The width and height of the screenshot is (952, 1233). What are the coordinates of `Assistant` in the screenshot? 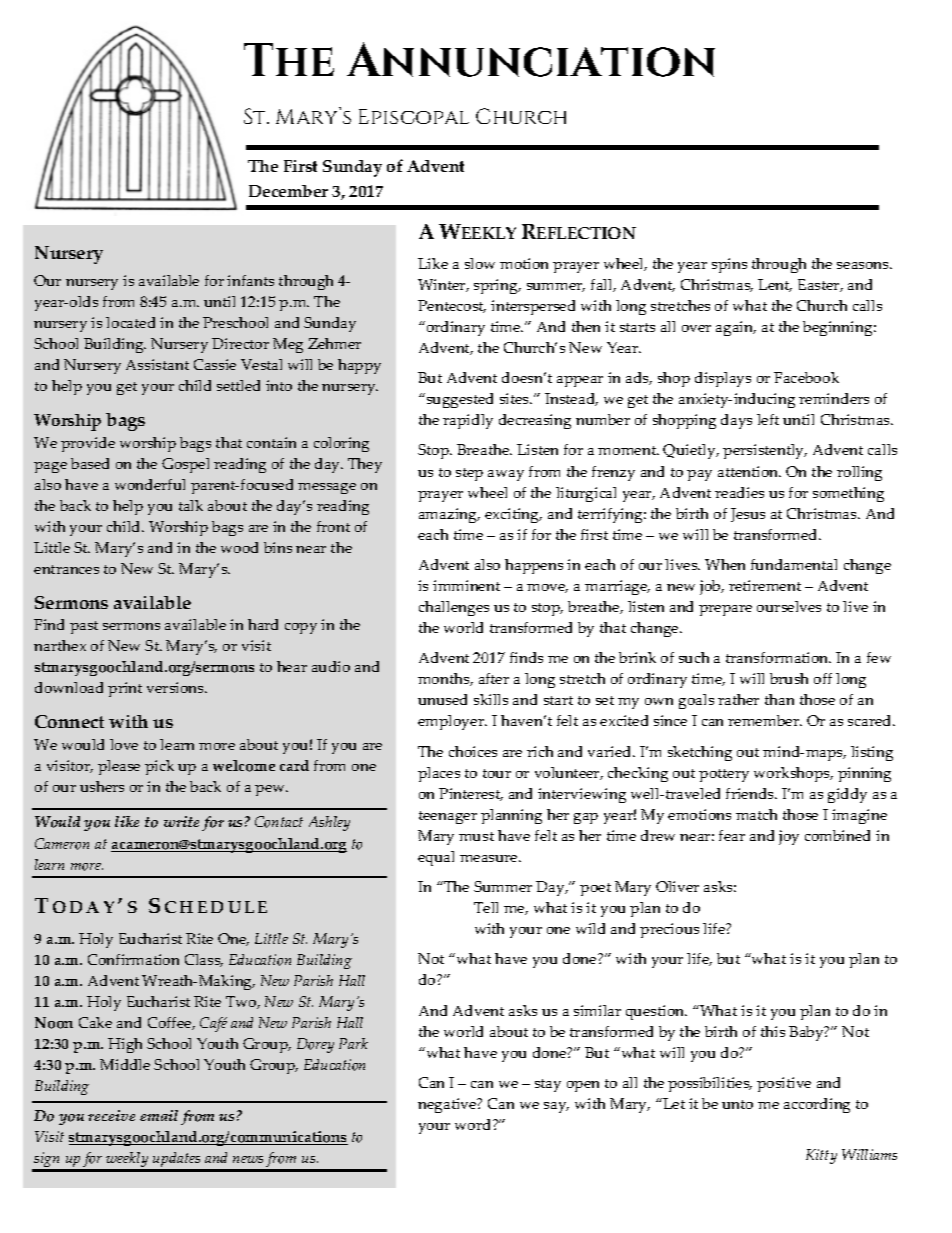 It's located at (157, 364).
